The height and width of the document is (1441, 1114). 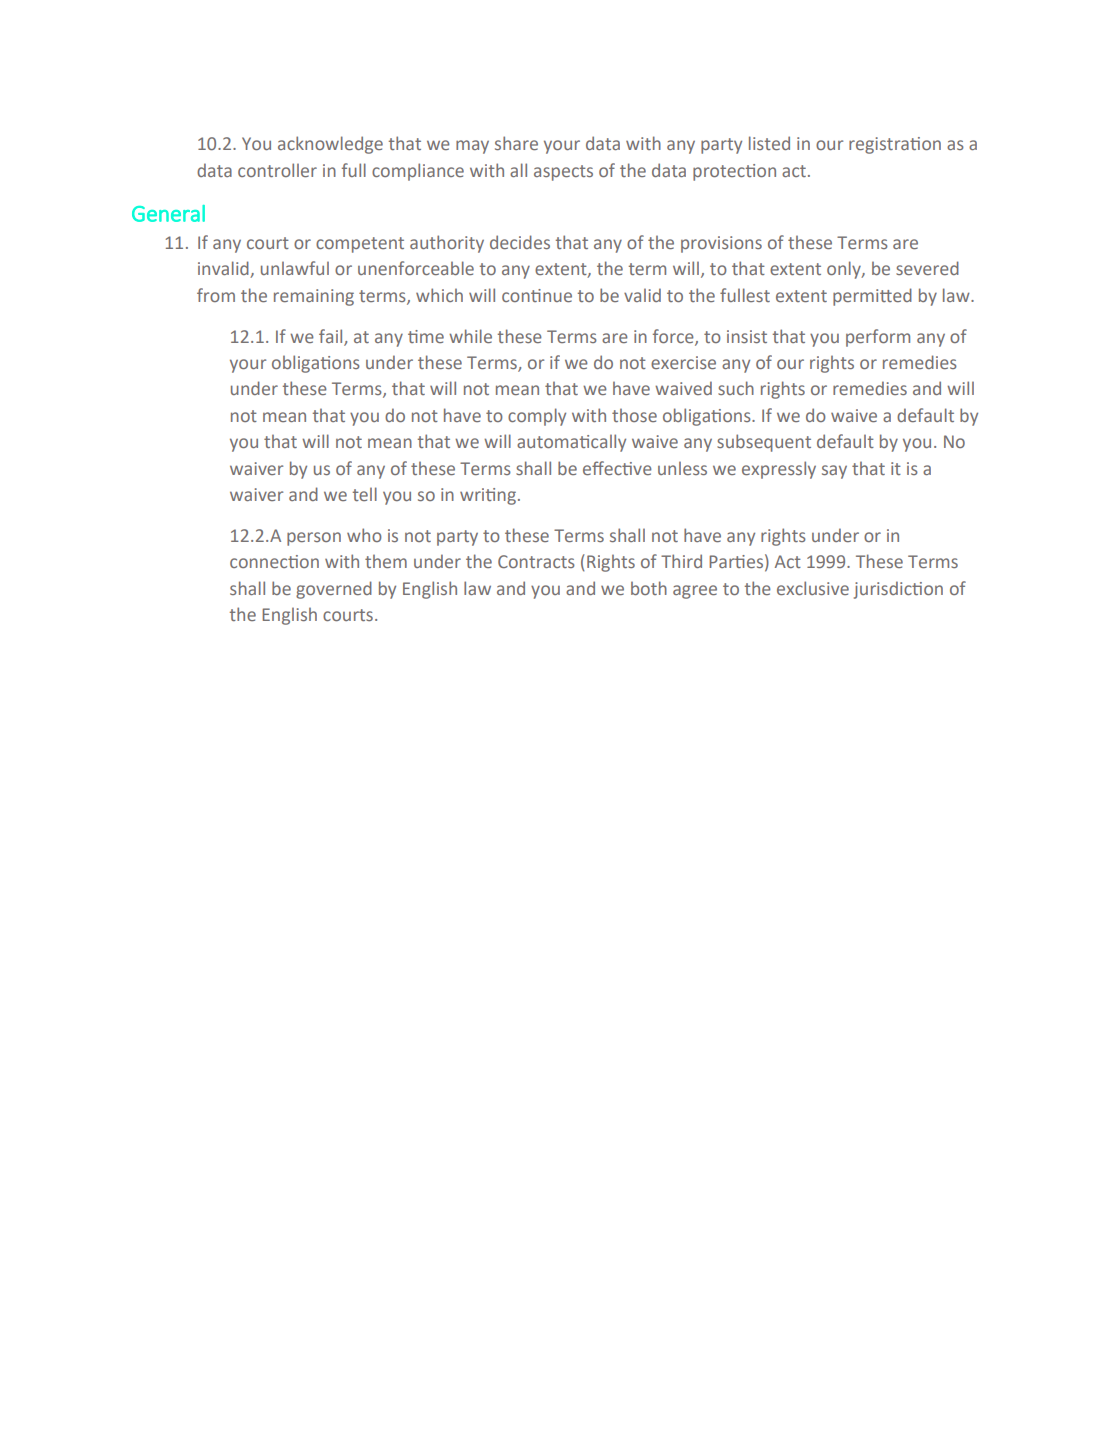 I want to click on connection, so click(x=274, y=561).
